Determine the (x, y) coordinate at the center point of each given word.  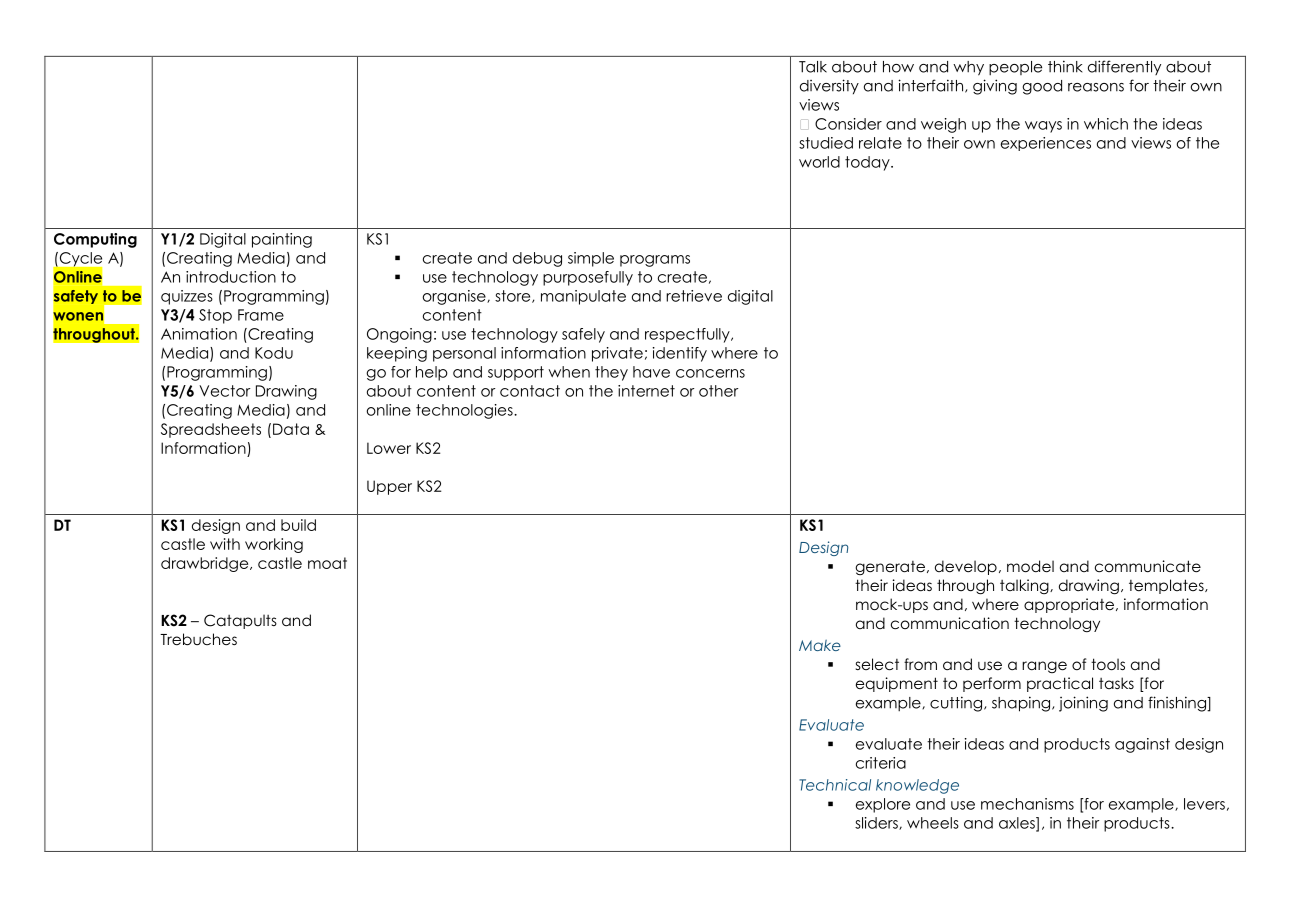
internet (646, 391)
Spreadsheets (211, 430)
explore (883, 805)
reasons (1096, 87)
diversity (829, 86)
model (1030, 566)
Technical (835, 785)
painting (282, 240)
